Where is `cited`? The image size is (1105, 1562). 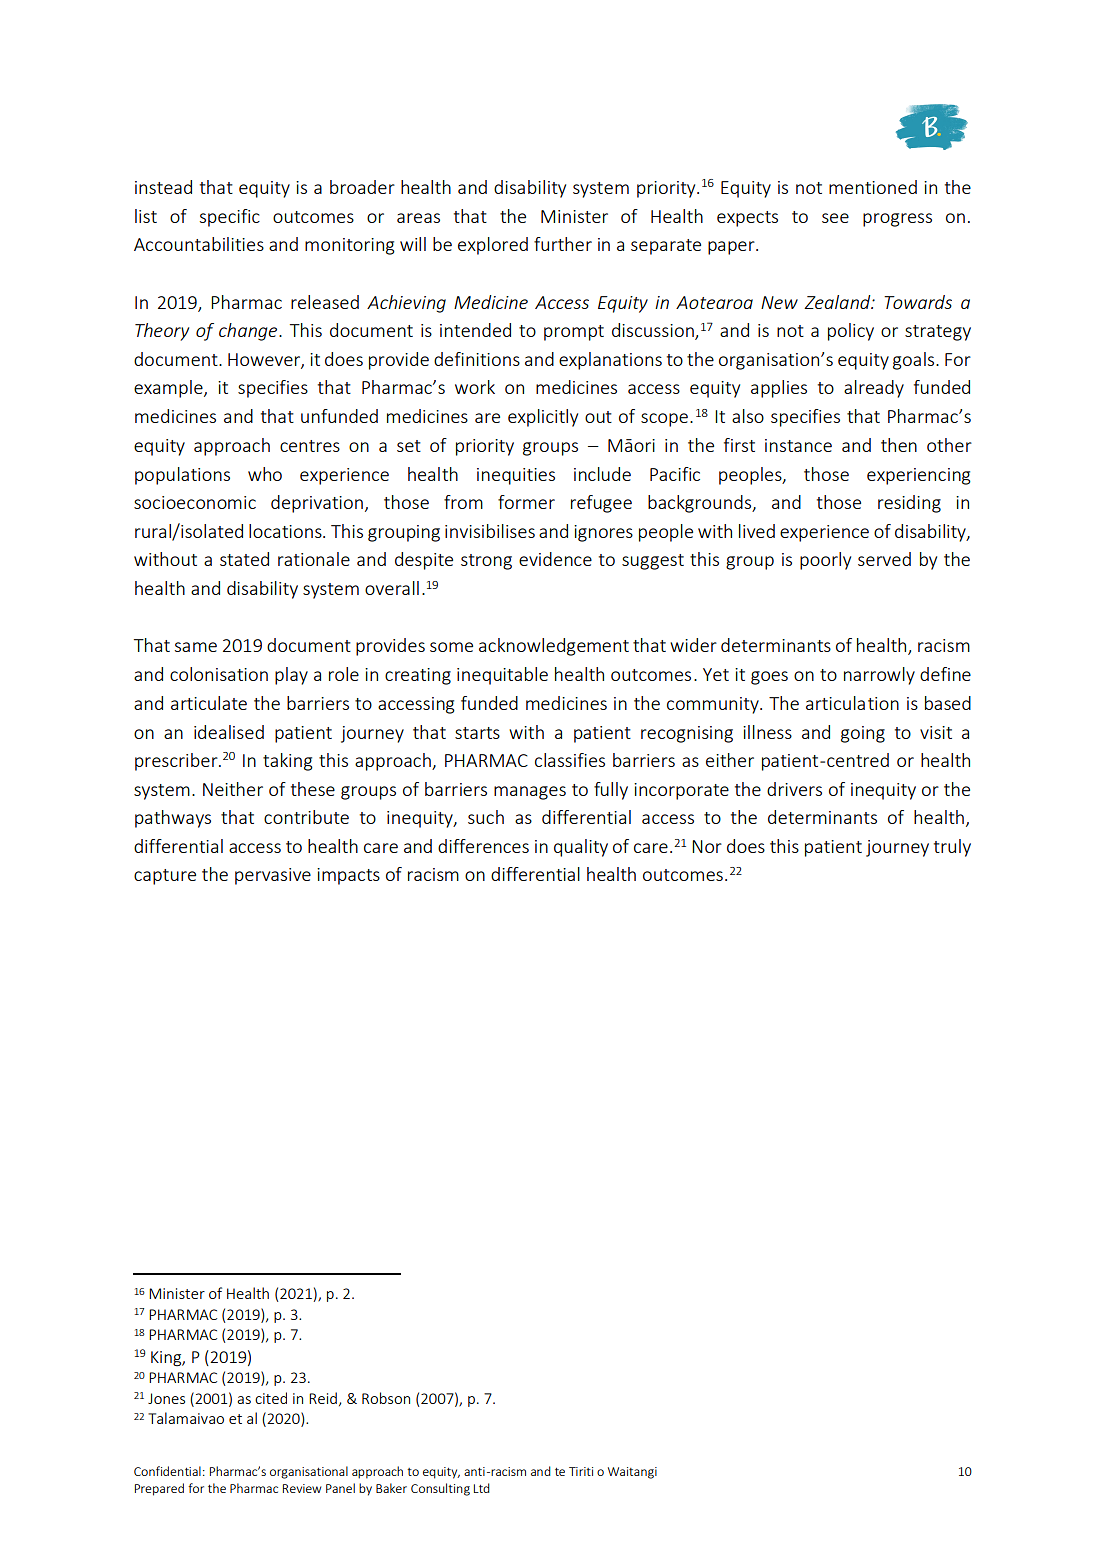
cited is located at coordinates (271, 1398).
